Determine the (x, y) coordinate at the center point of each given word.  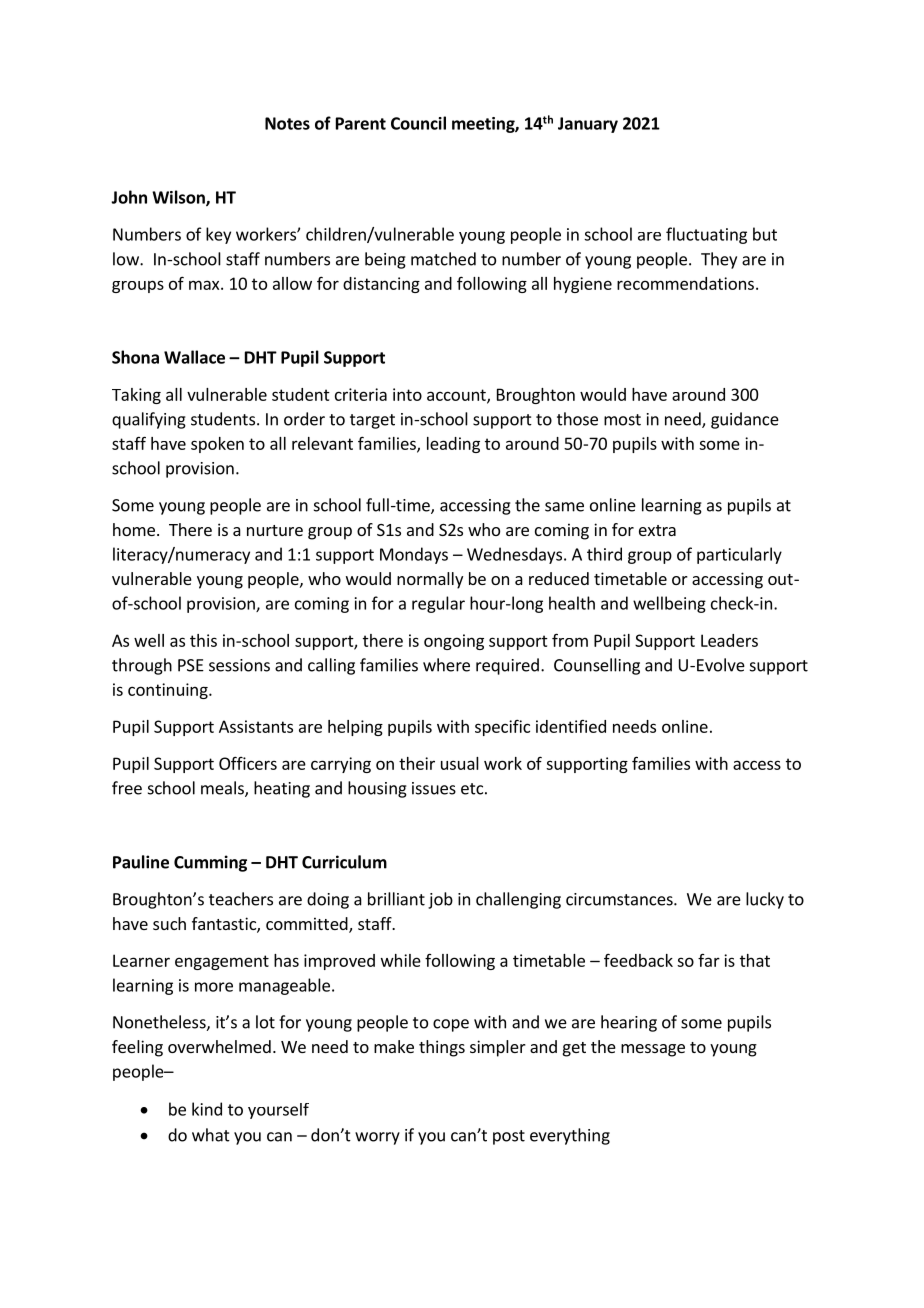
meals (223, 789)
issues (434, 788)
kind (207, 1109)
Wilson (179, 198)
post (509, 1137)
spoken (217, 445)
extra (657, 530)
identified (571, 726)
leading (453, 445)
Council (418, 123)
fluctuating (706, 235)
